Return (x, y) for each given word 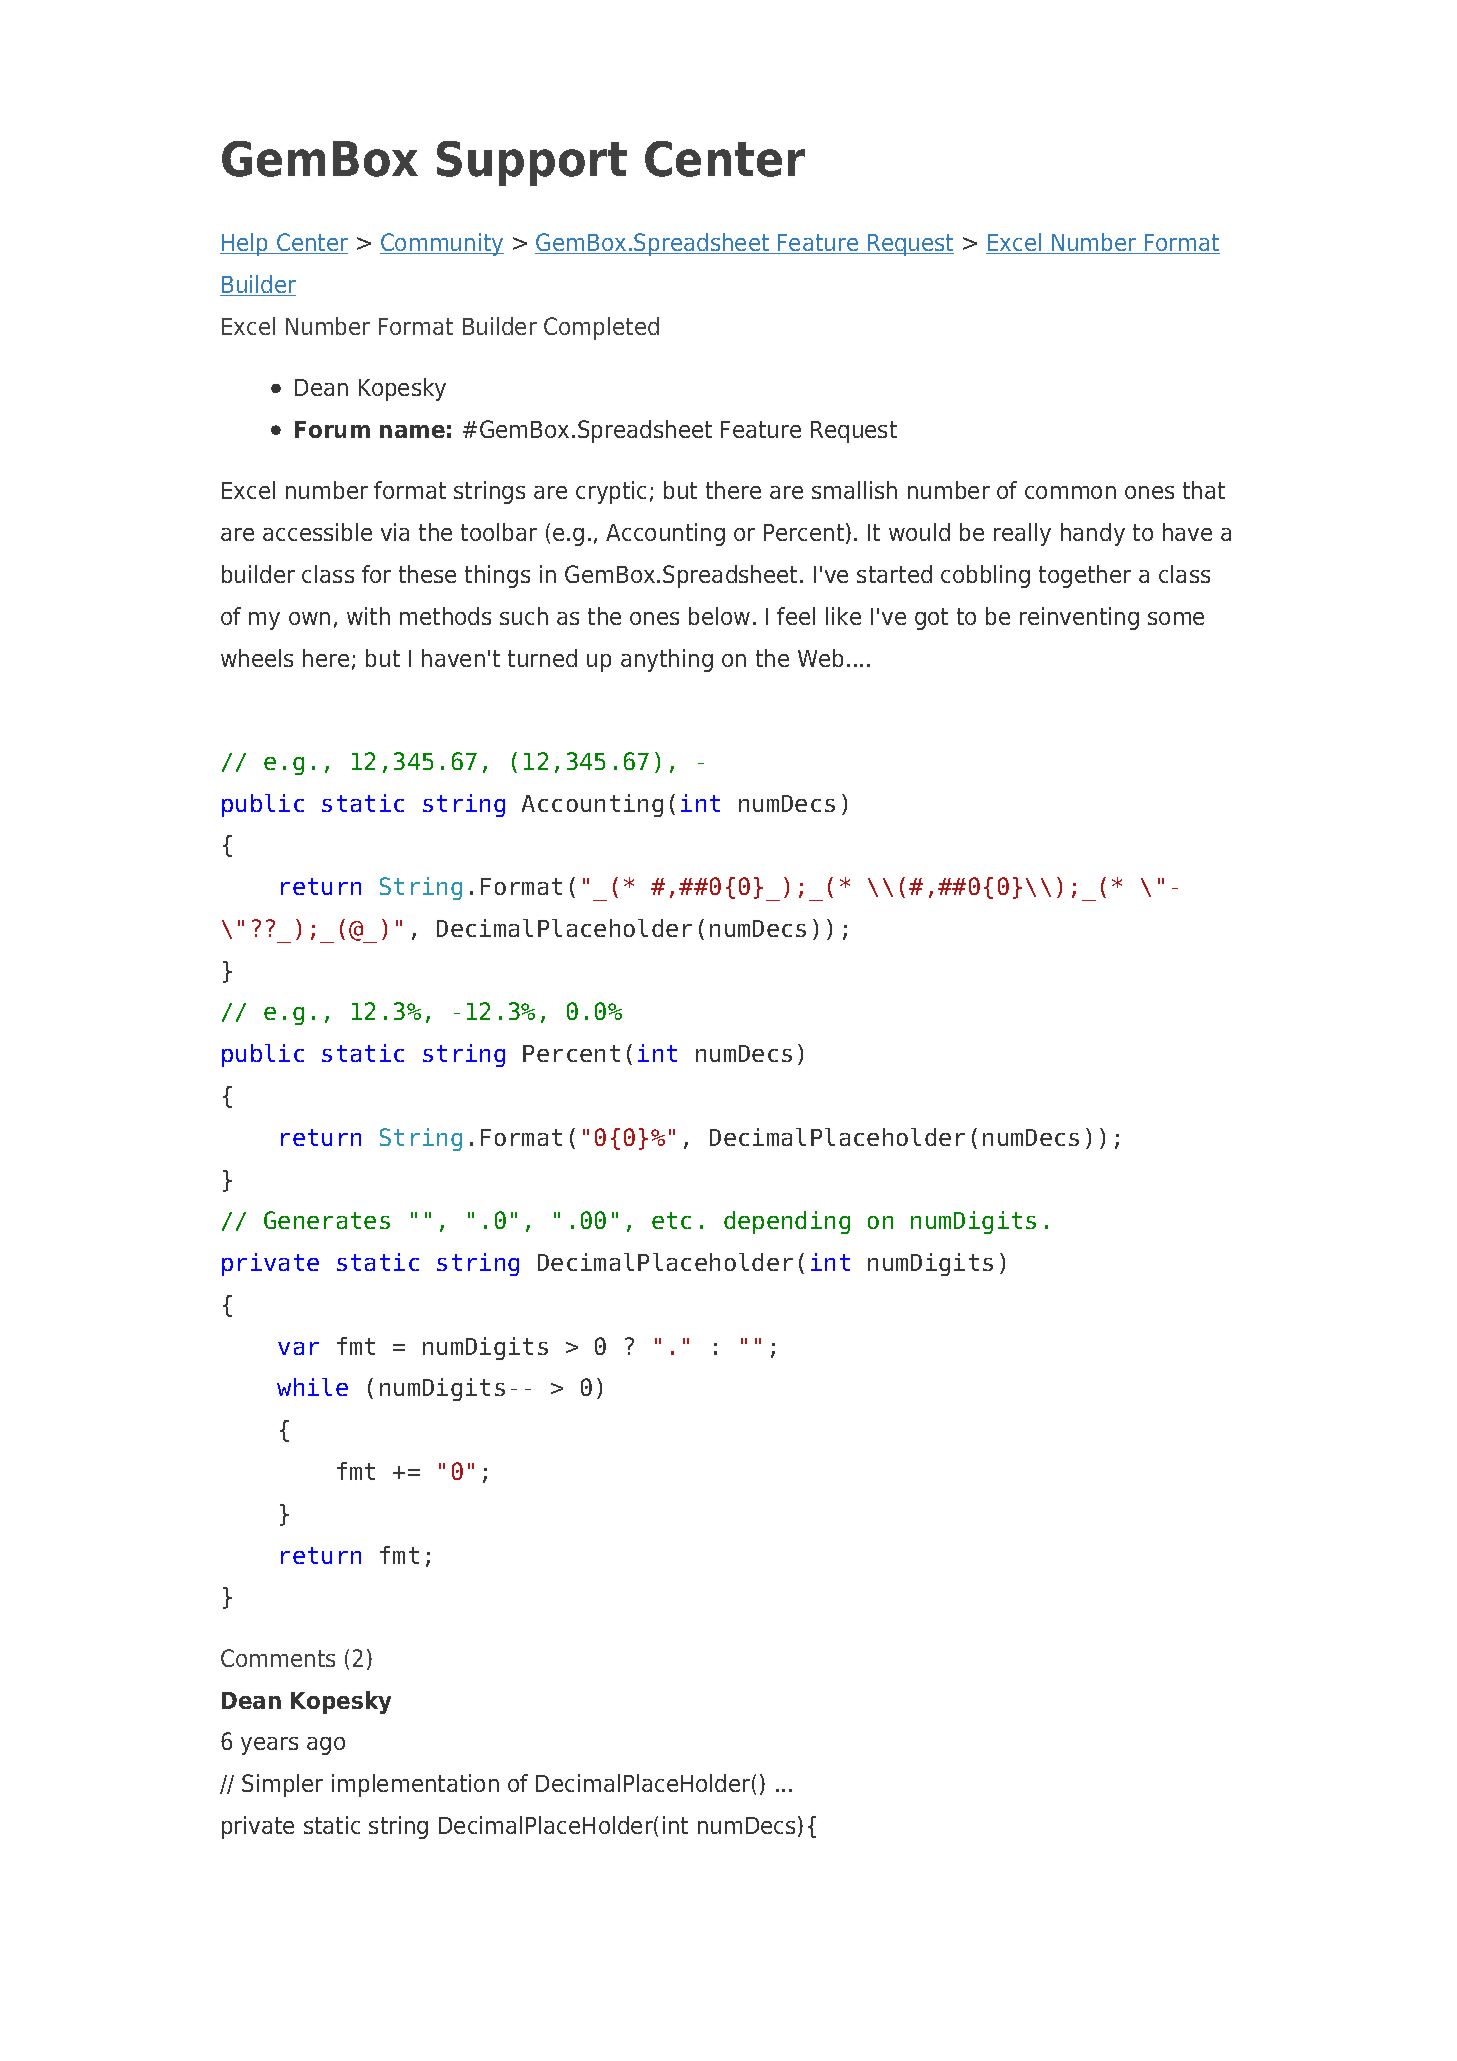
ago (326, 1746)
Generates (327, 1220)
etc (671, 1220)
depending (787, 1222)
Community (442, 244)
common (1070, 492)
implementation (415, 1785)
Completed (601, 328)
